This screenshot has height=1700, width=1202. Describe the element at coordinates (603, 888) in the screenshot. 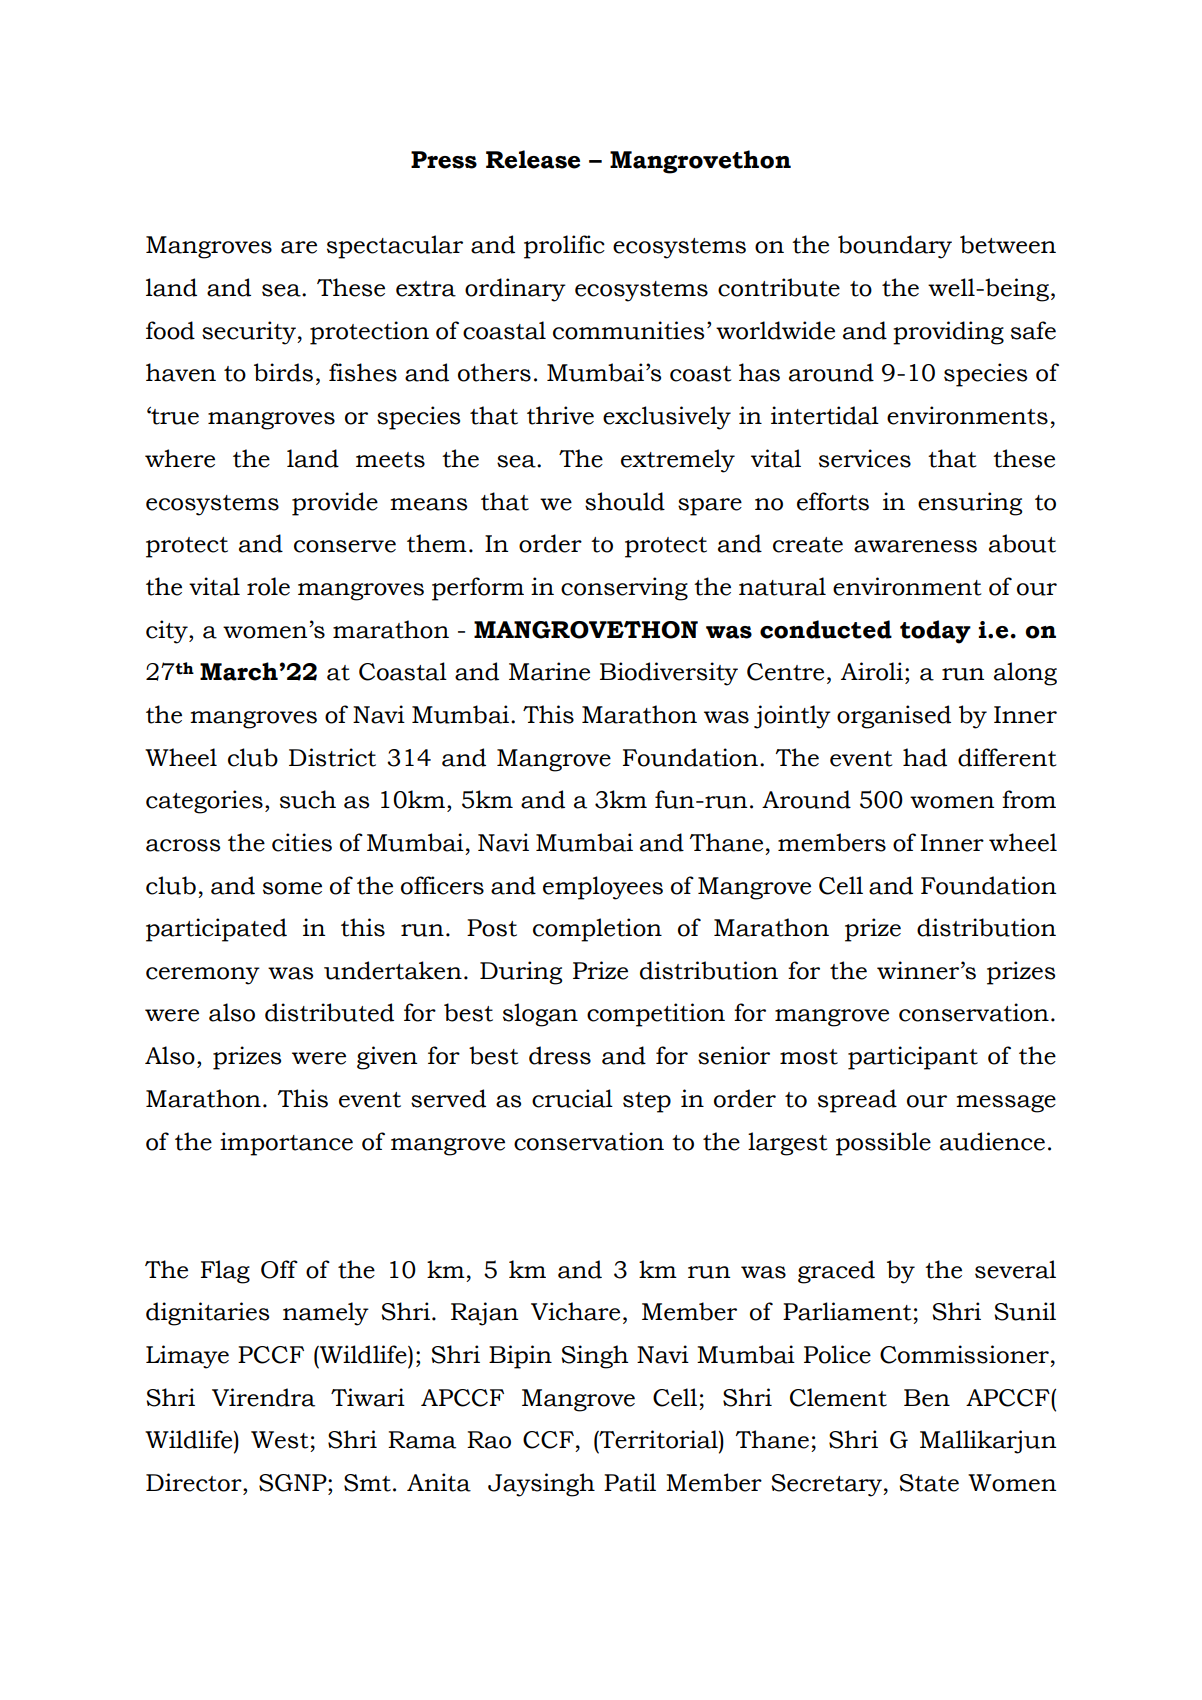

I see `employees` at that location.
